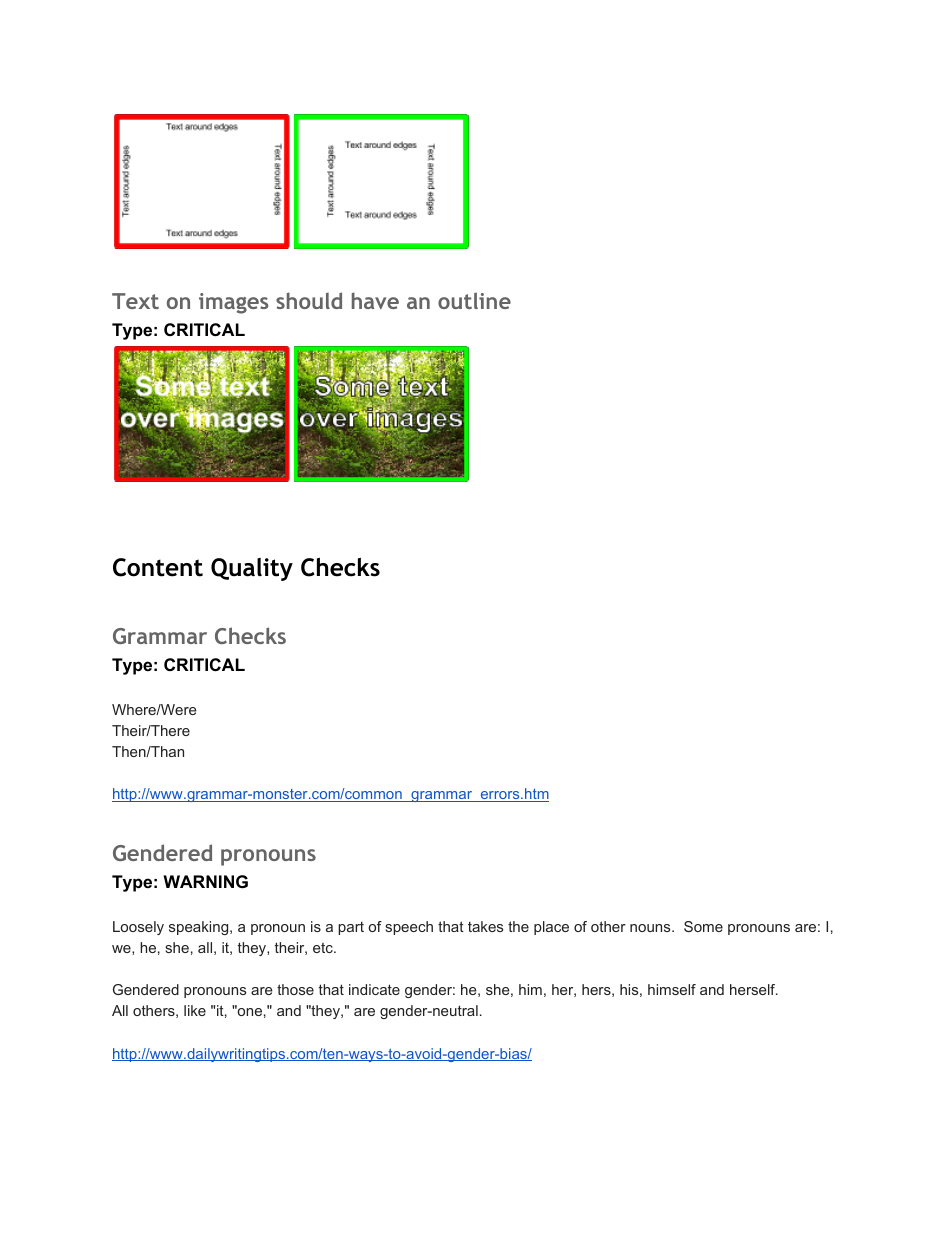  Describe the element at coordinates (374, 989) in the screenshot. I see `indicate` at that location.
